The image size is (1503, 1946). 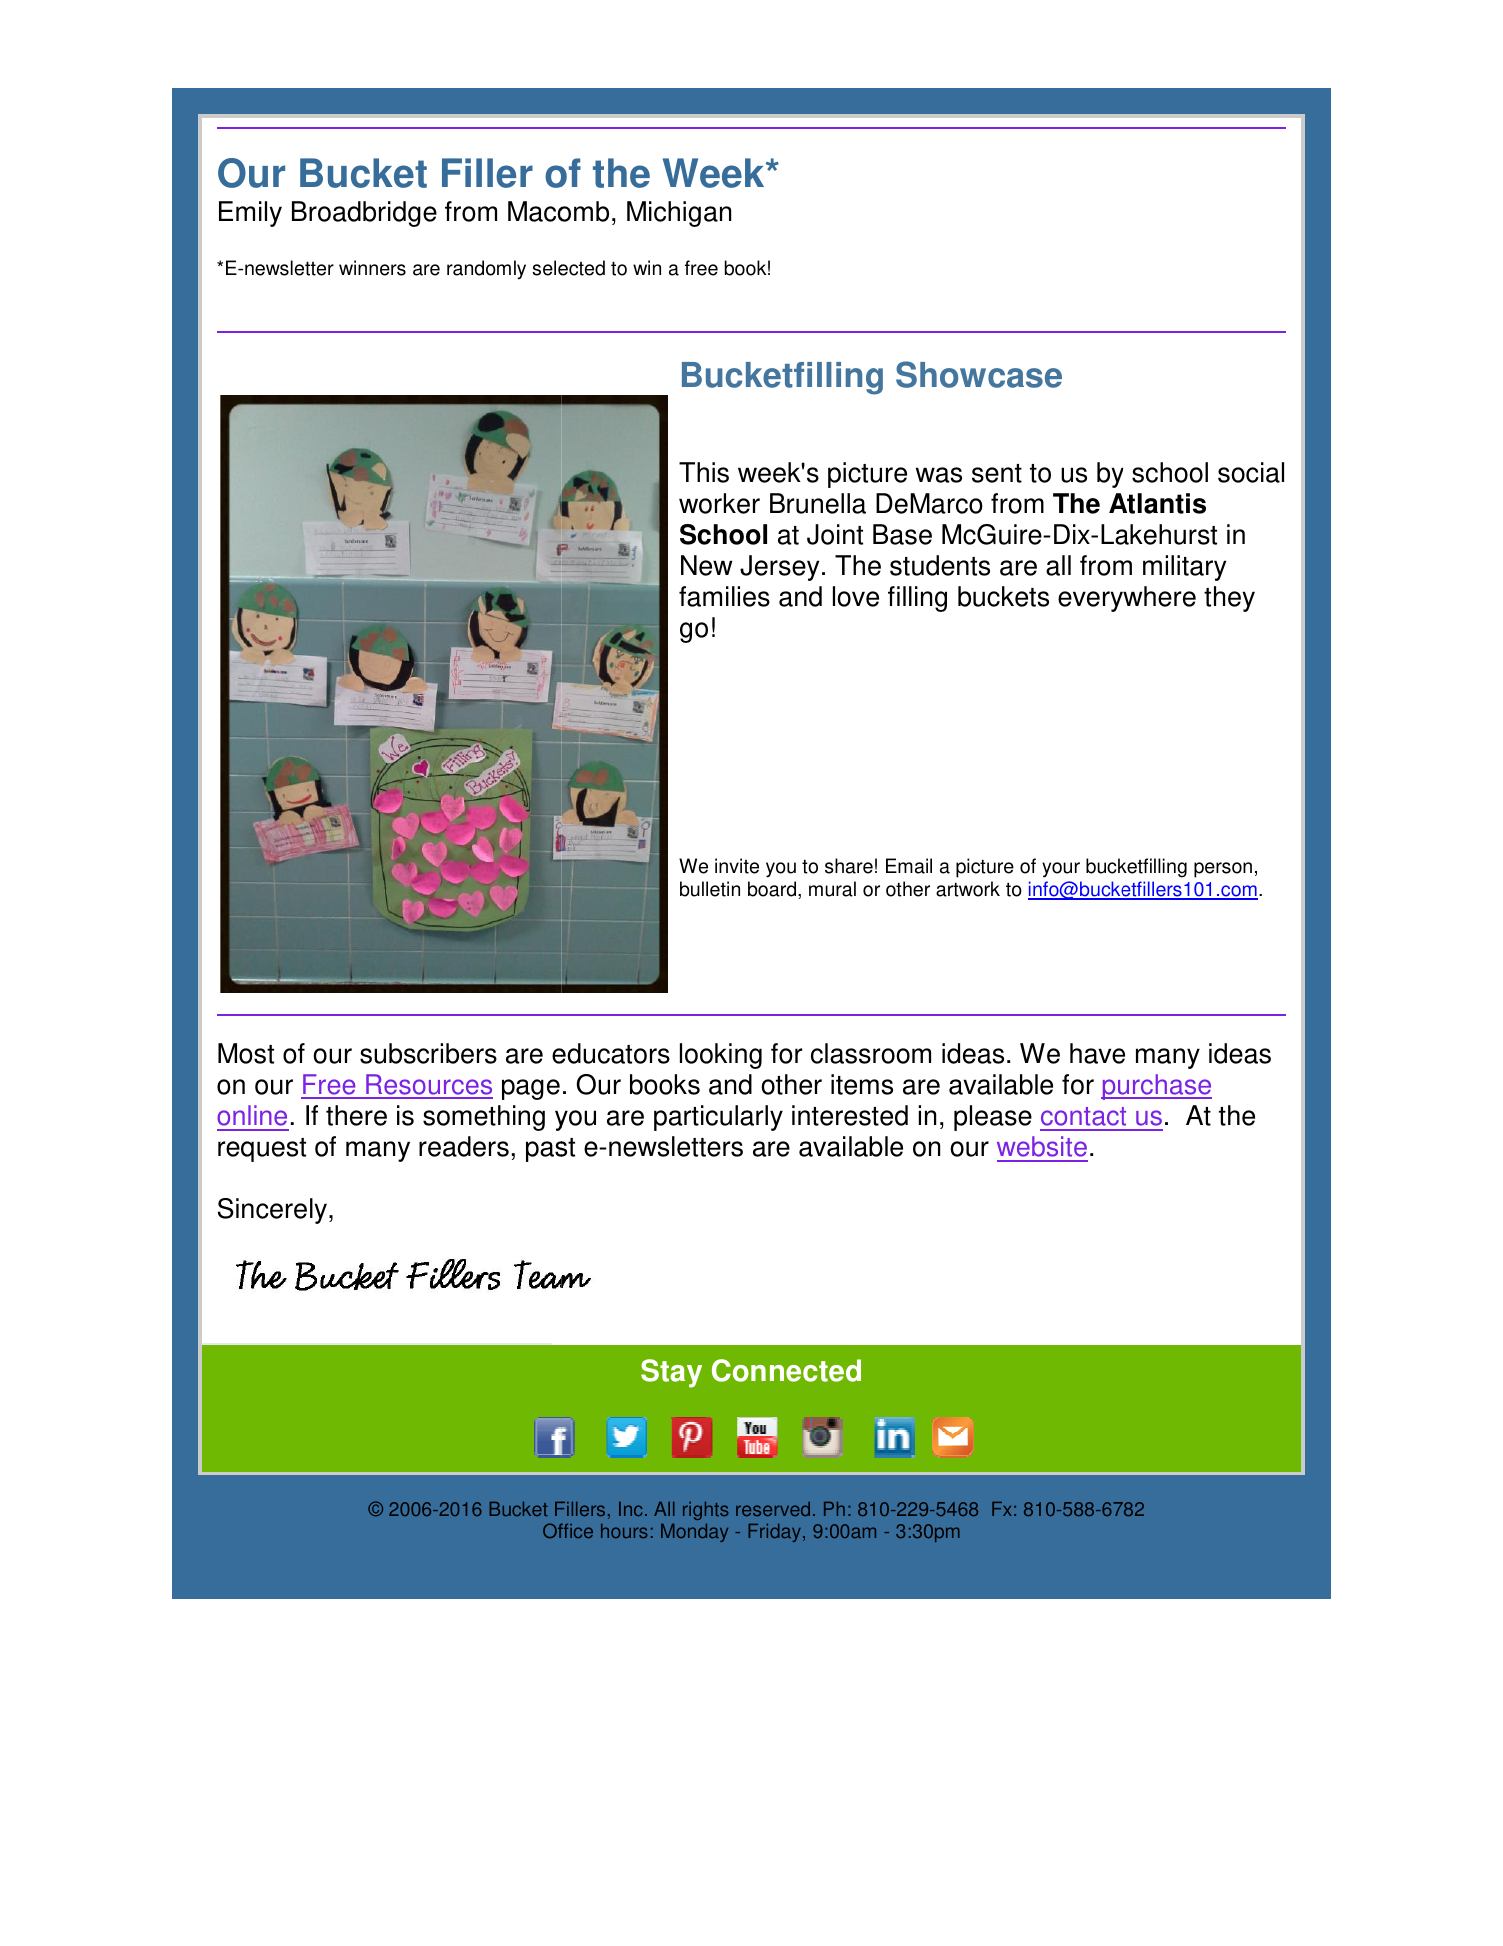 I want to click on Base, so click(x=902, y=534).
